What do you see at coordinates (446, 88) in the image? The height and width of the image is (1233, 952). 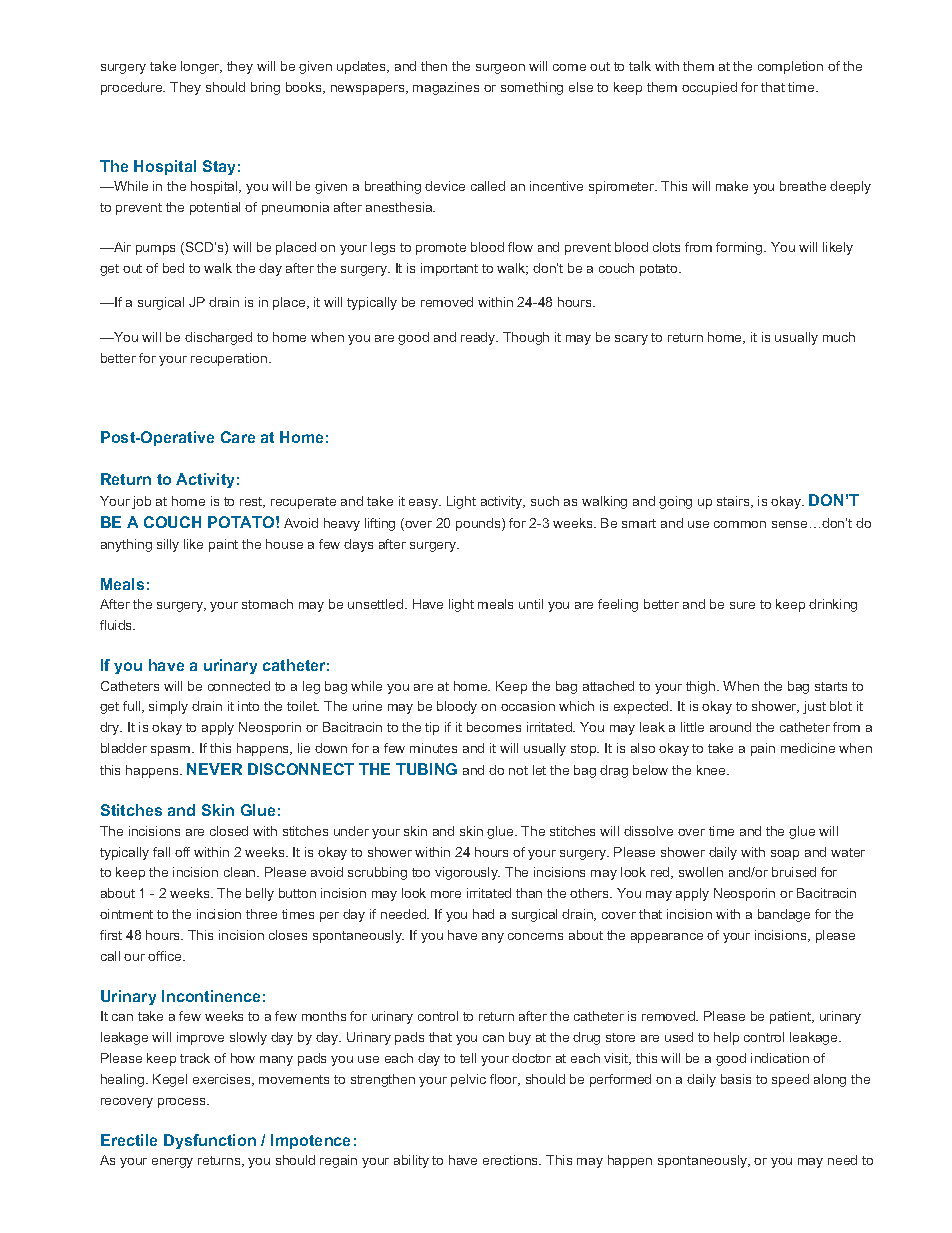 I see `magazines` at bounding box center [446, 88].
